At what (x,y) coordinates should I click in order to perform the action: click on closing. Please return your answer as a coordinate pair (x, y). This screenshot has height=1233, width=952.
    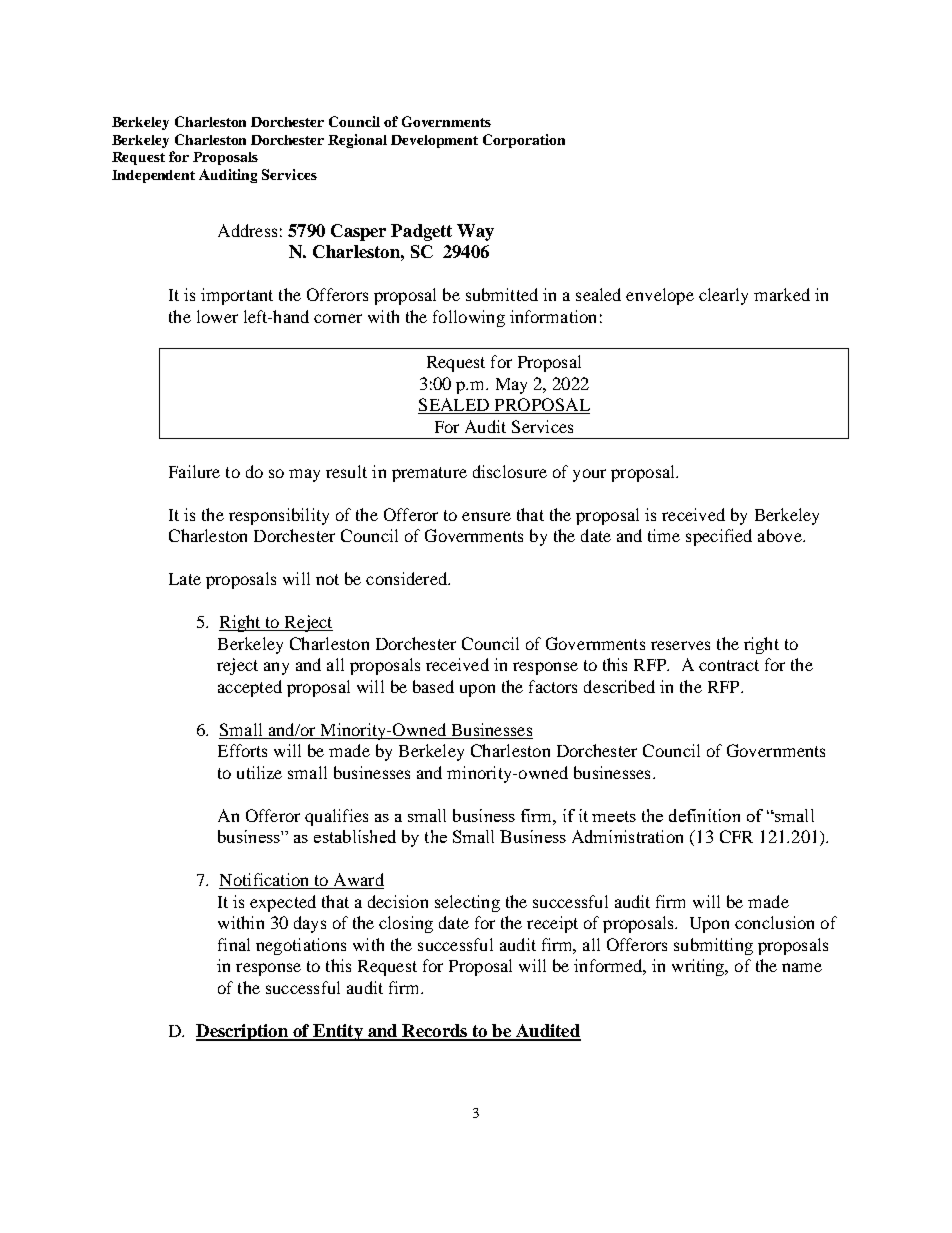
    Looking at the image, I should click on (406, 924).
